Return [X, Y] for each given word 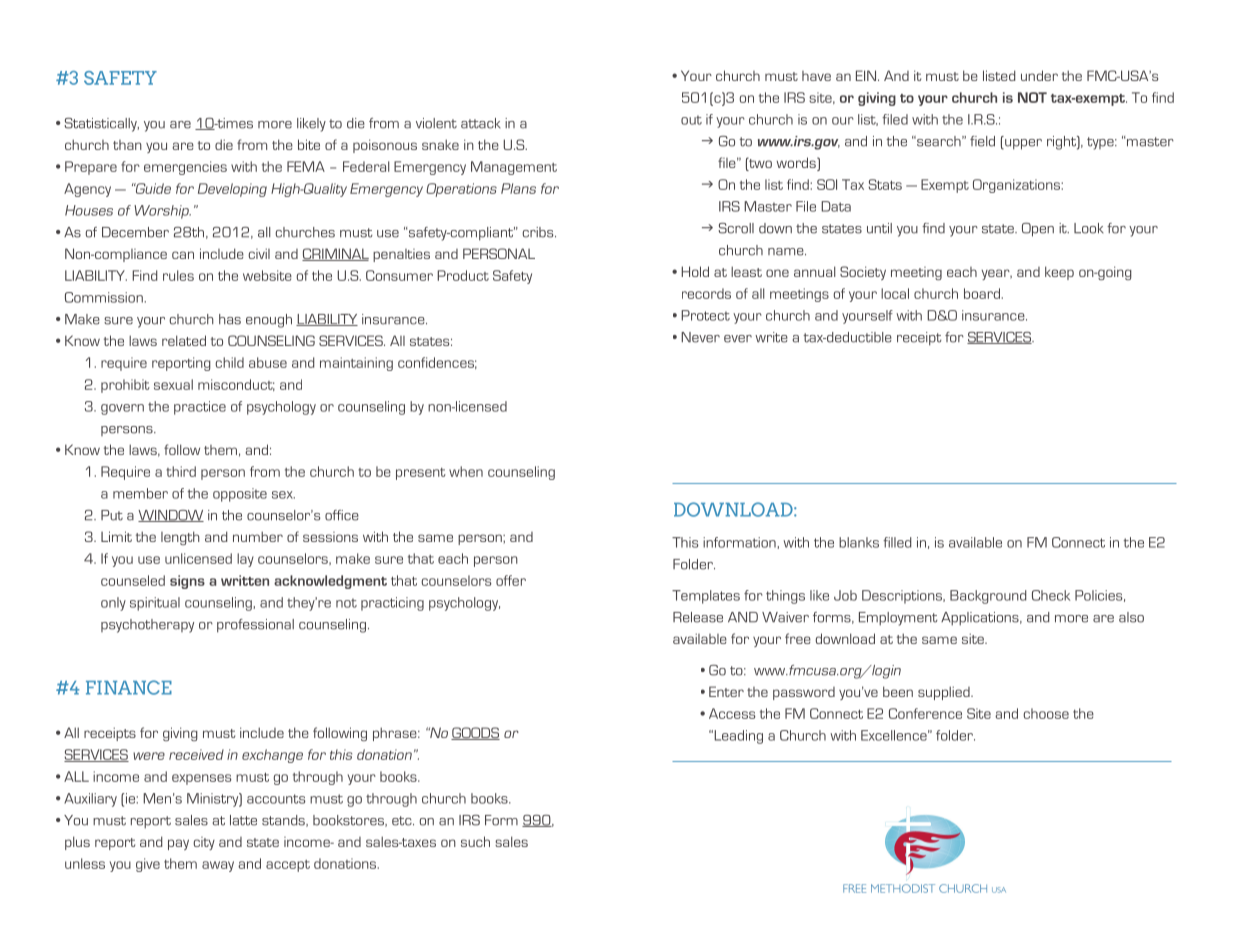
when [466, 471]
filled [897, 542]
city [204, 843]
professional [255, 626]
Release [698, 617]
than [127, 145]
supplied [945, 693]
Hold [695, 271]
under [1039, 75]
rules [178, 275]
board [982, 293]
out [691, 120]
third [181, 471]
